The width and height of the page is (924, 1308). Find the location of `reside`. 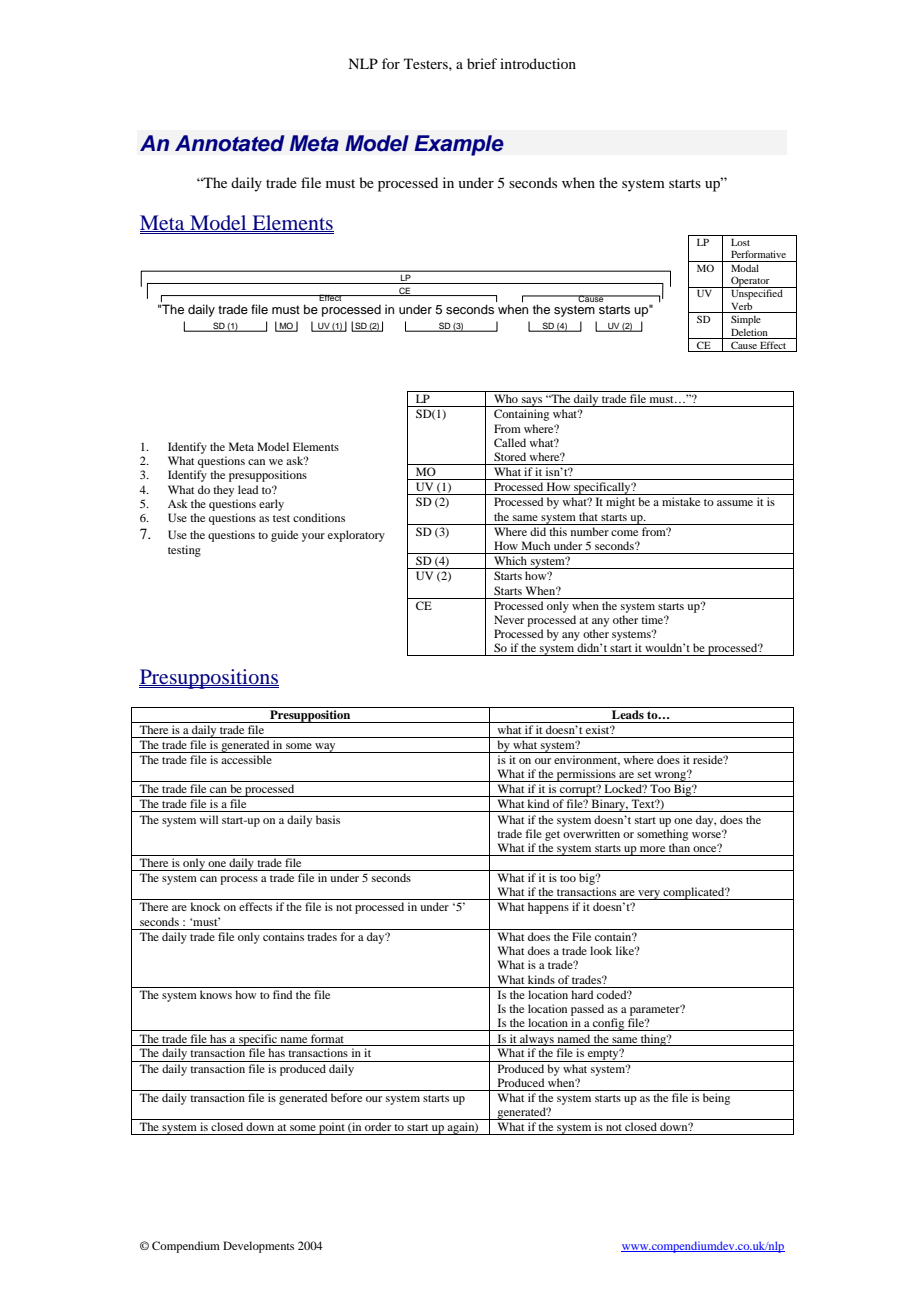

reside is located at coordinates (709, 759).
